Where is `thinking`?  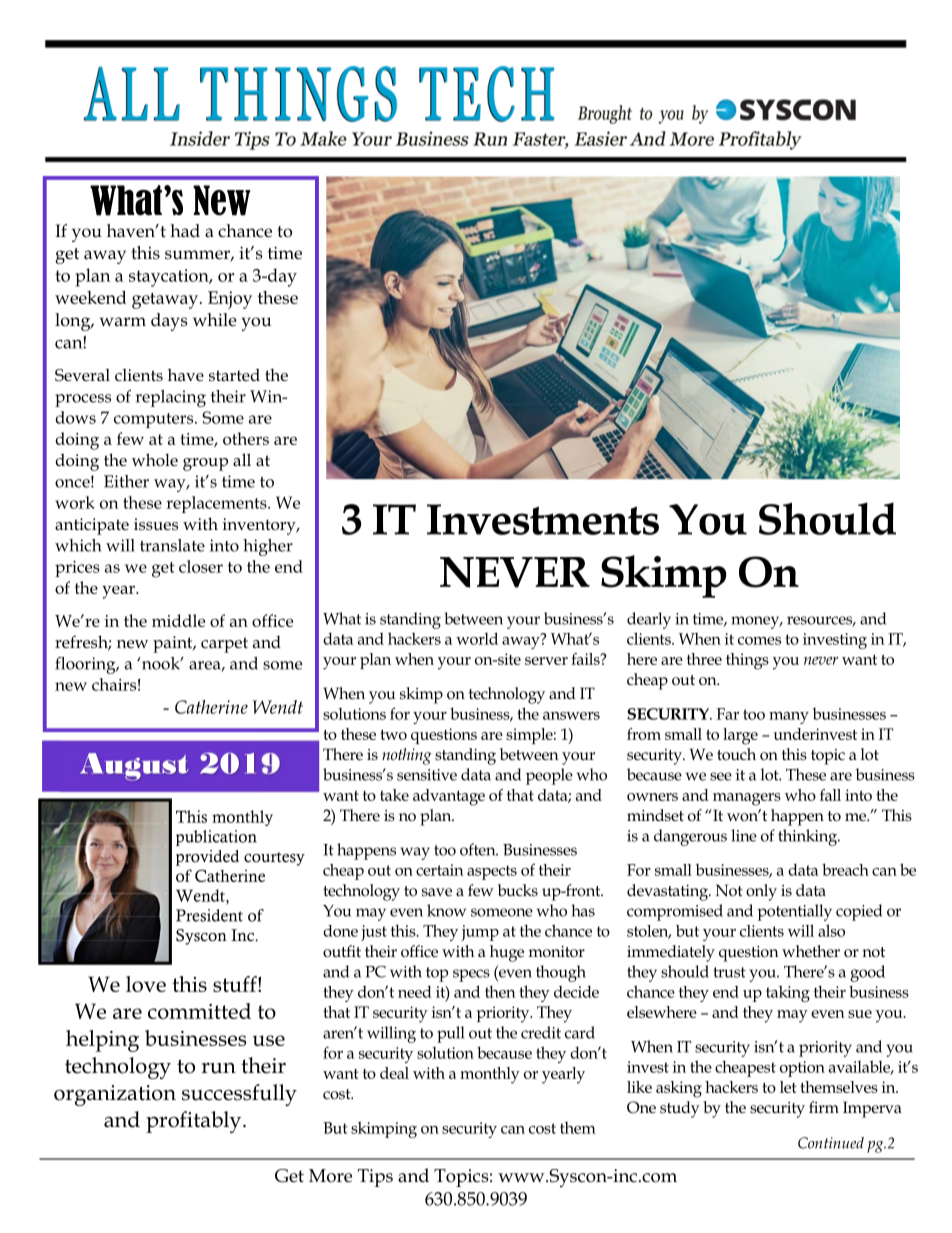 thinking is located at coordinates (809, 837).
